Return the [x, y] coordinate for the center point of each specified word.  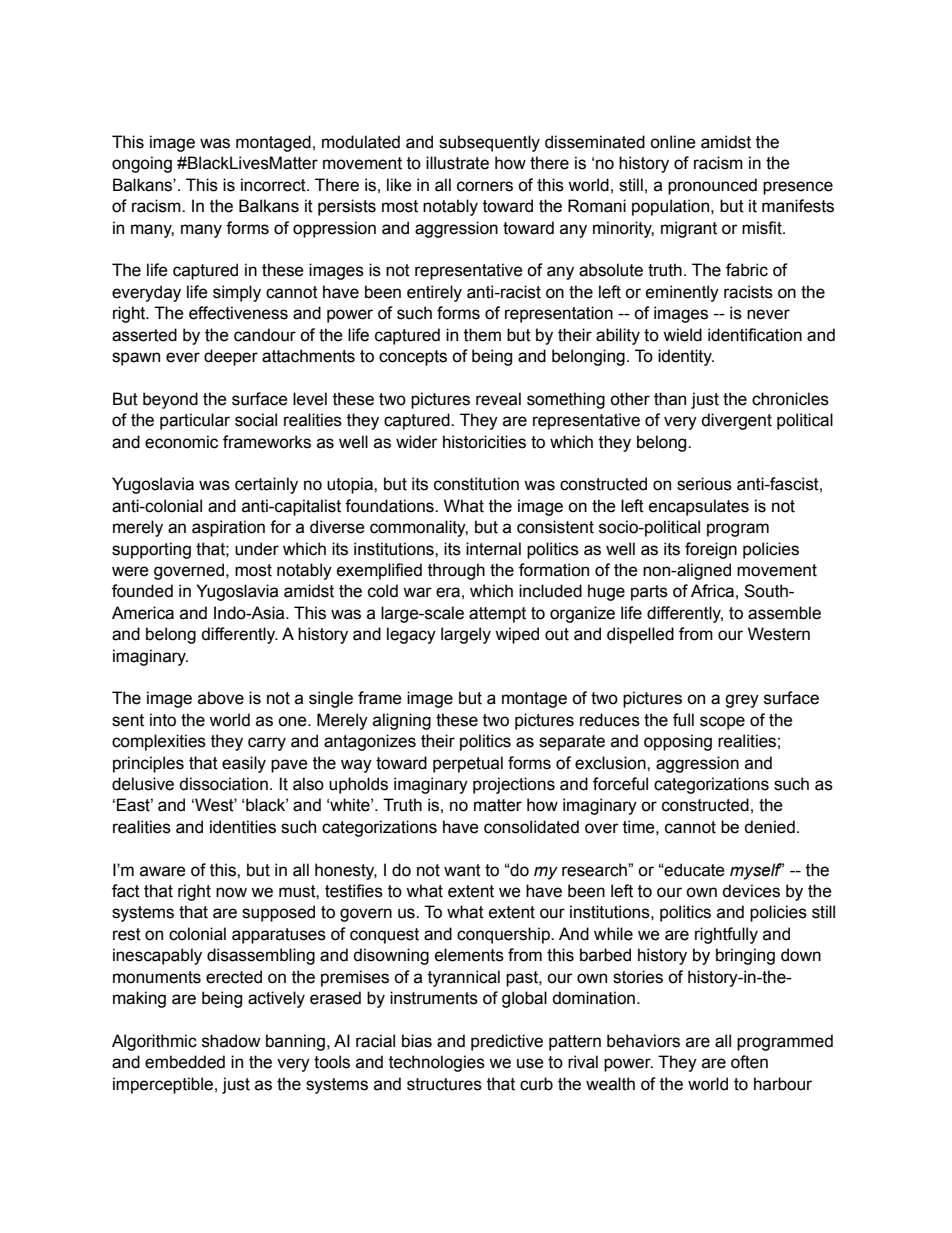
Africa [712, 591]
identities [243, 827]
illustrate [457, 163]
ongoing [142, 164]
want [462, 870]
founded [142, 591]
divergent [736, 421]
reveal [498, 399]
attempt [497, 615]
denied [769, 827]
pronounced [712, 186]
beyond [170, 400]
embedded [185, 1062]
